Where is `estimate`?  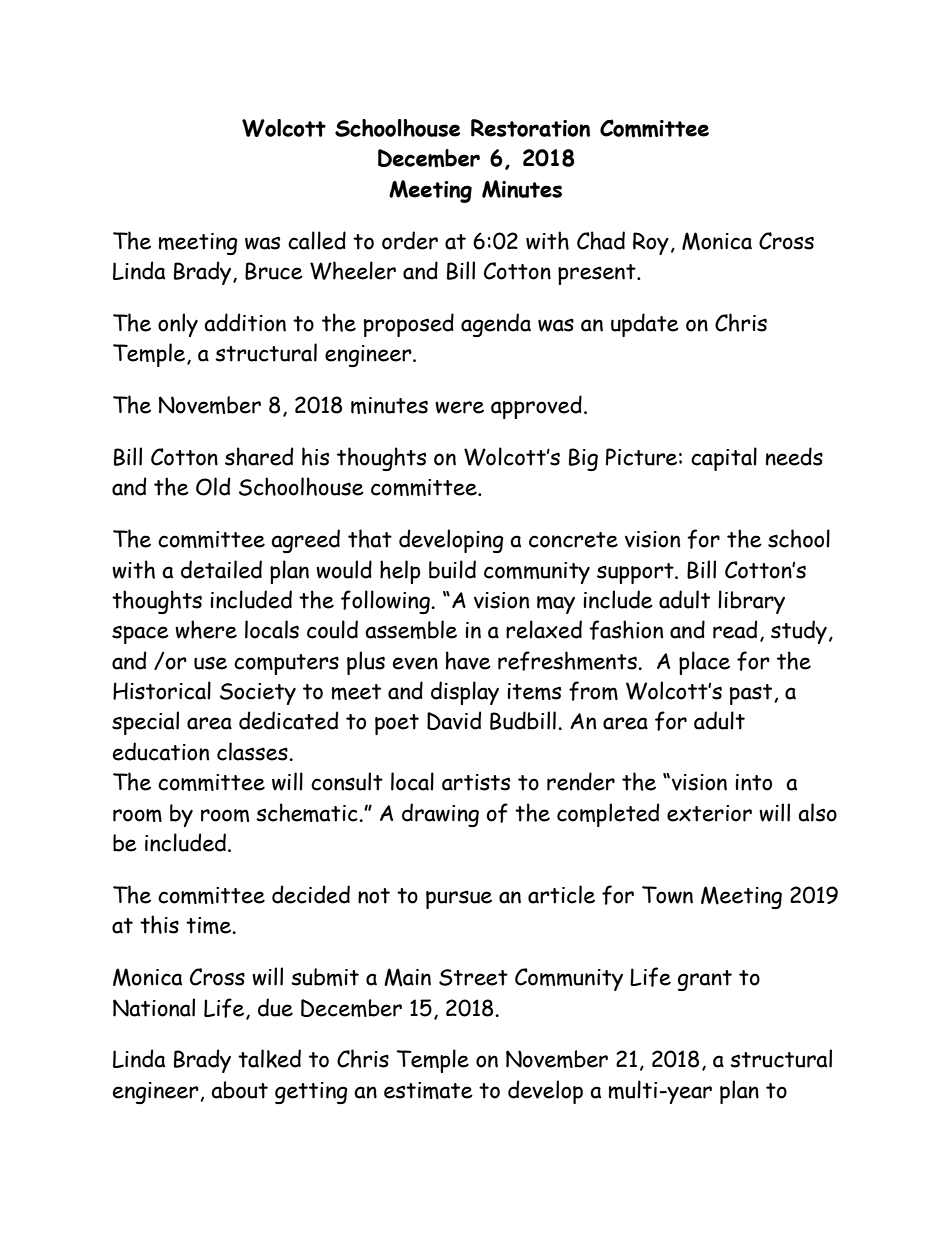
estimate is located at coordinates (428, 1090).
